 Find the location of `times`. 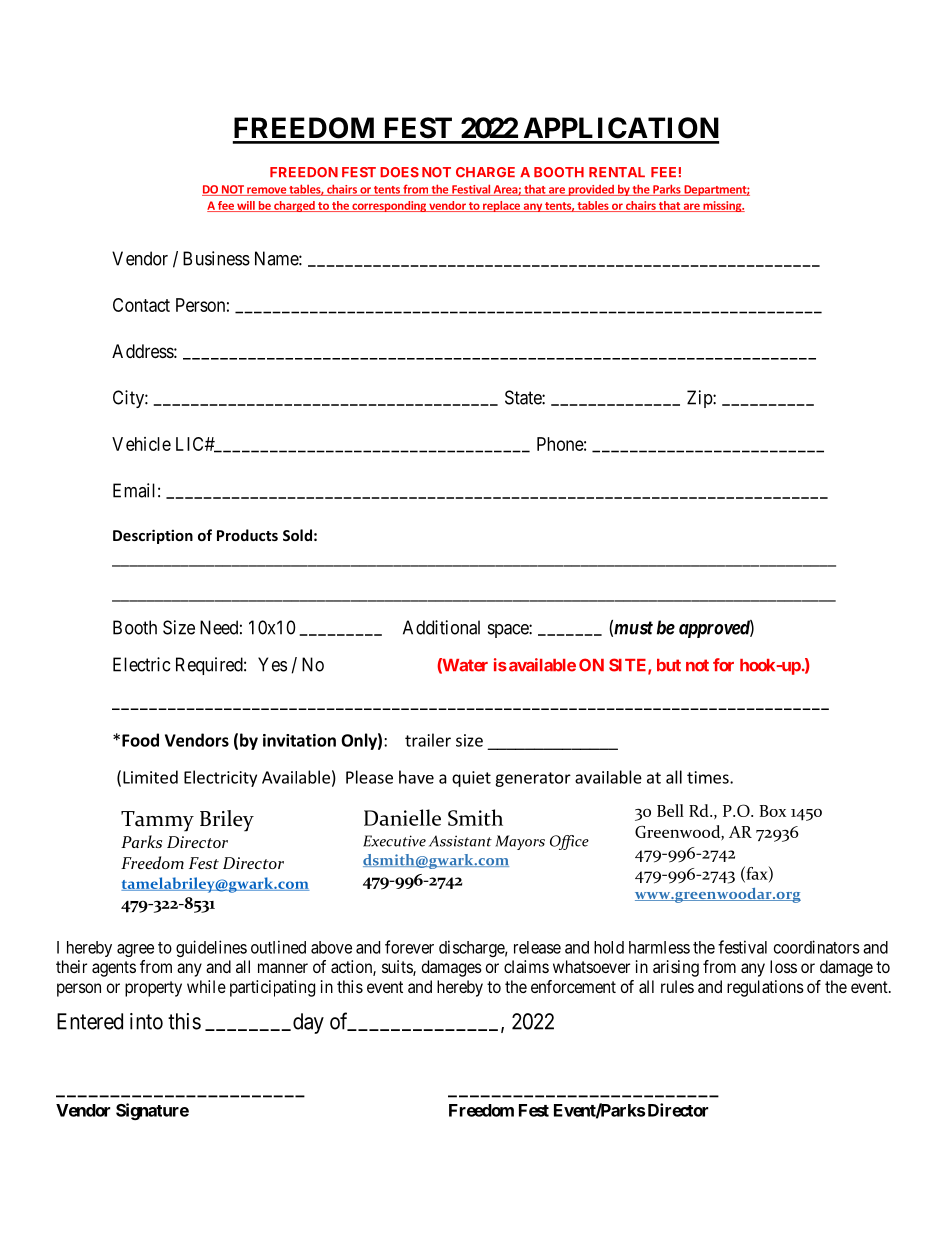

times is located at coordinates (709, 777).
